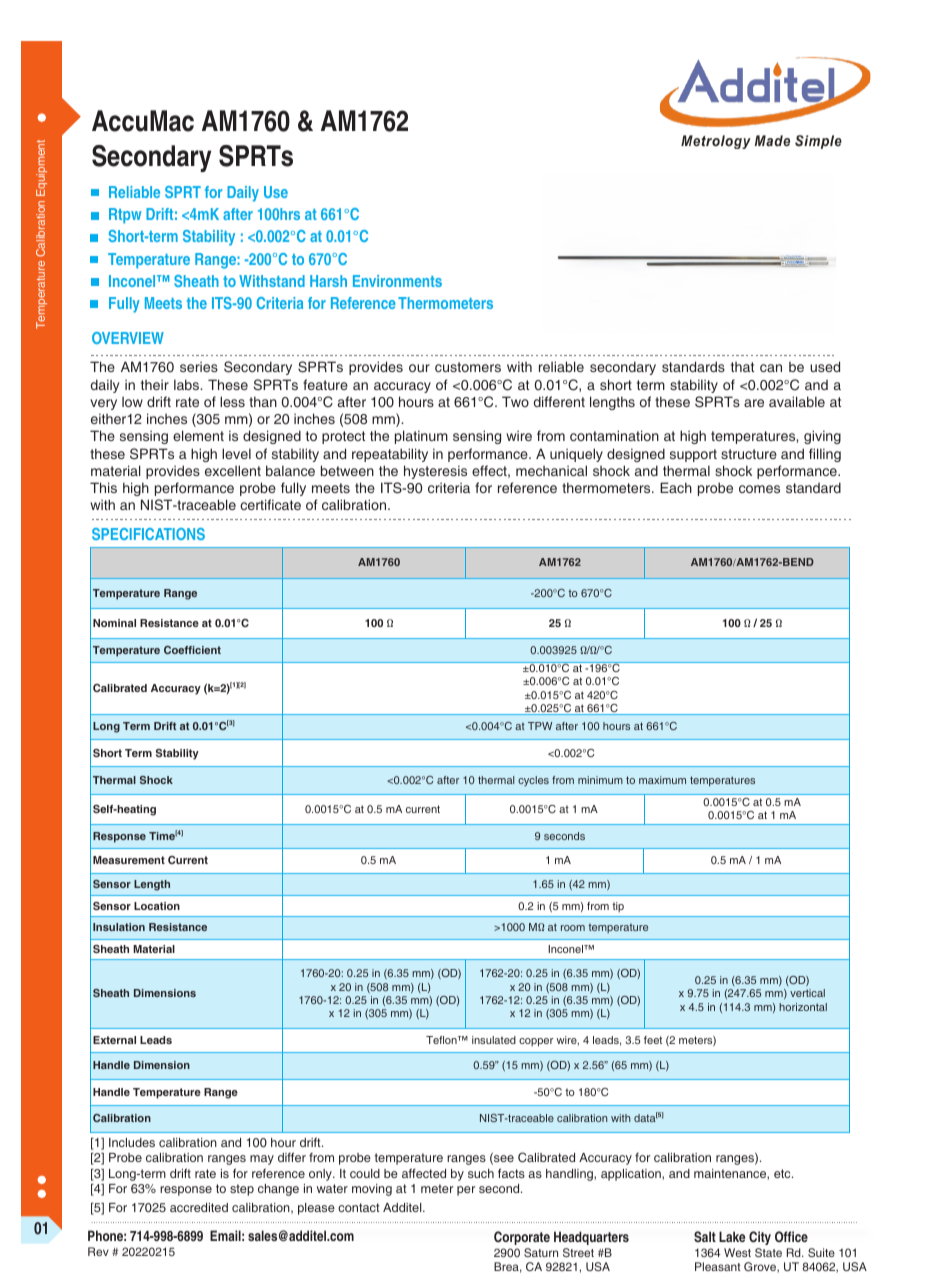  I want to click on accredited, so click(199, 1207).
